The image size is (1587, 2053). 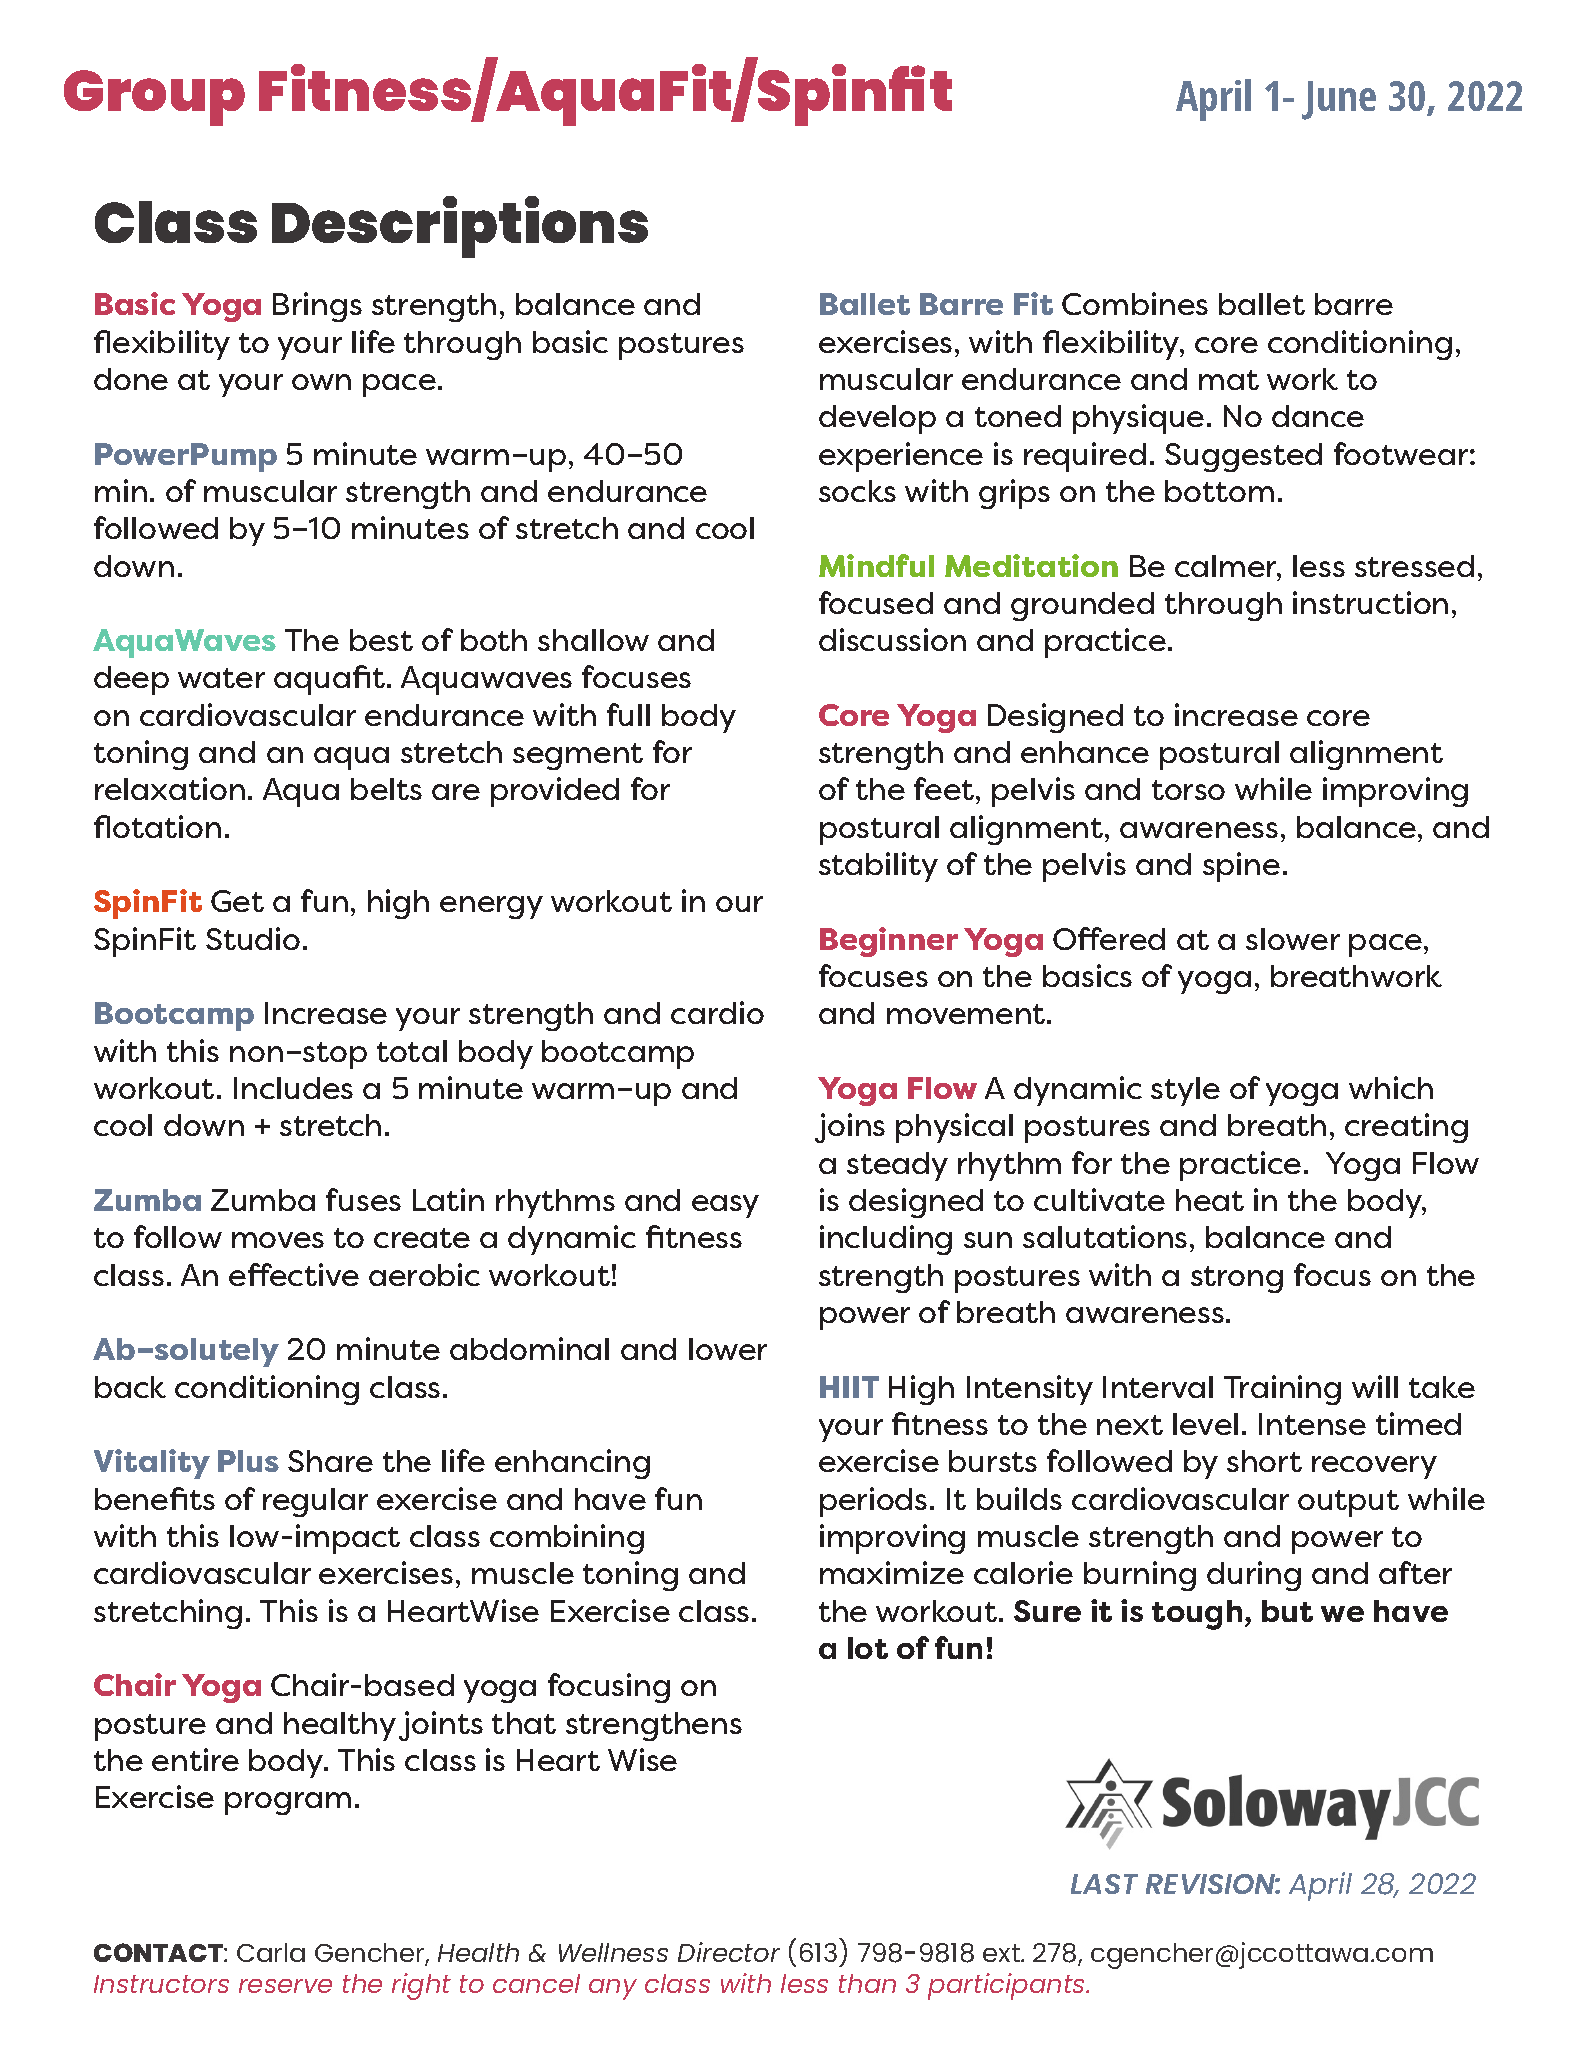 I want to click on Includes, so click(x=293, y=1088).
